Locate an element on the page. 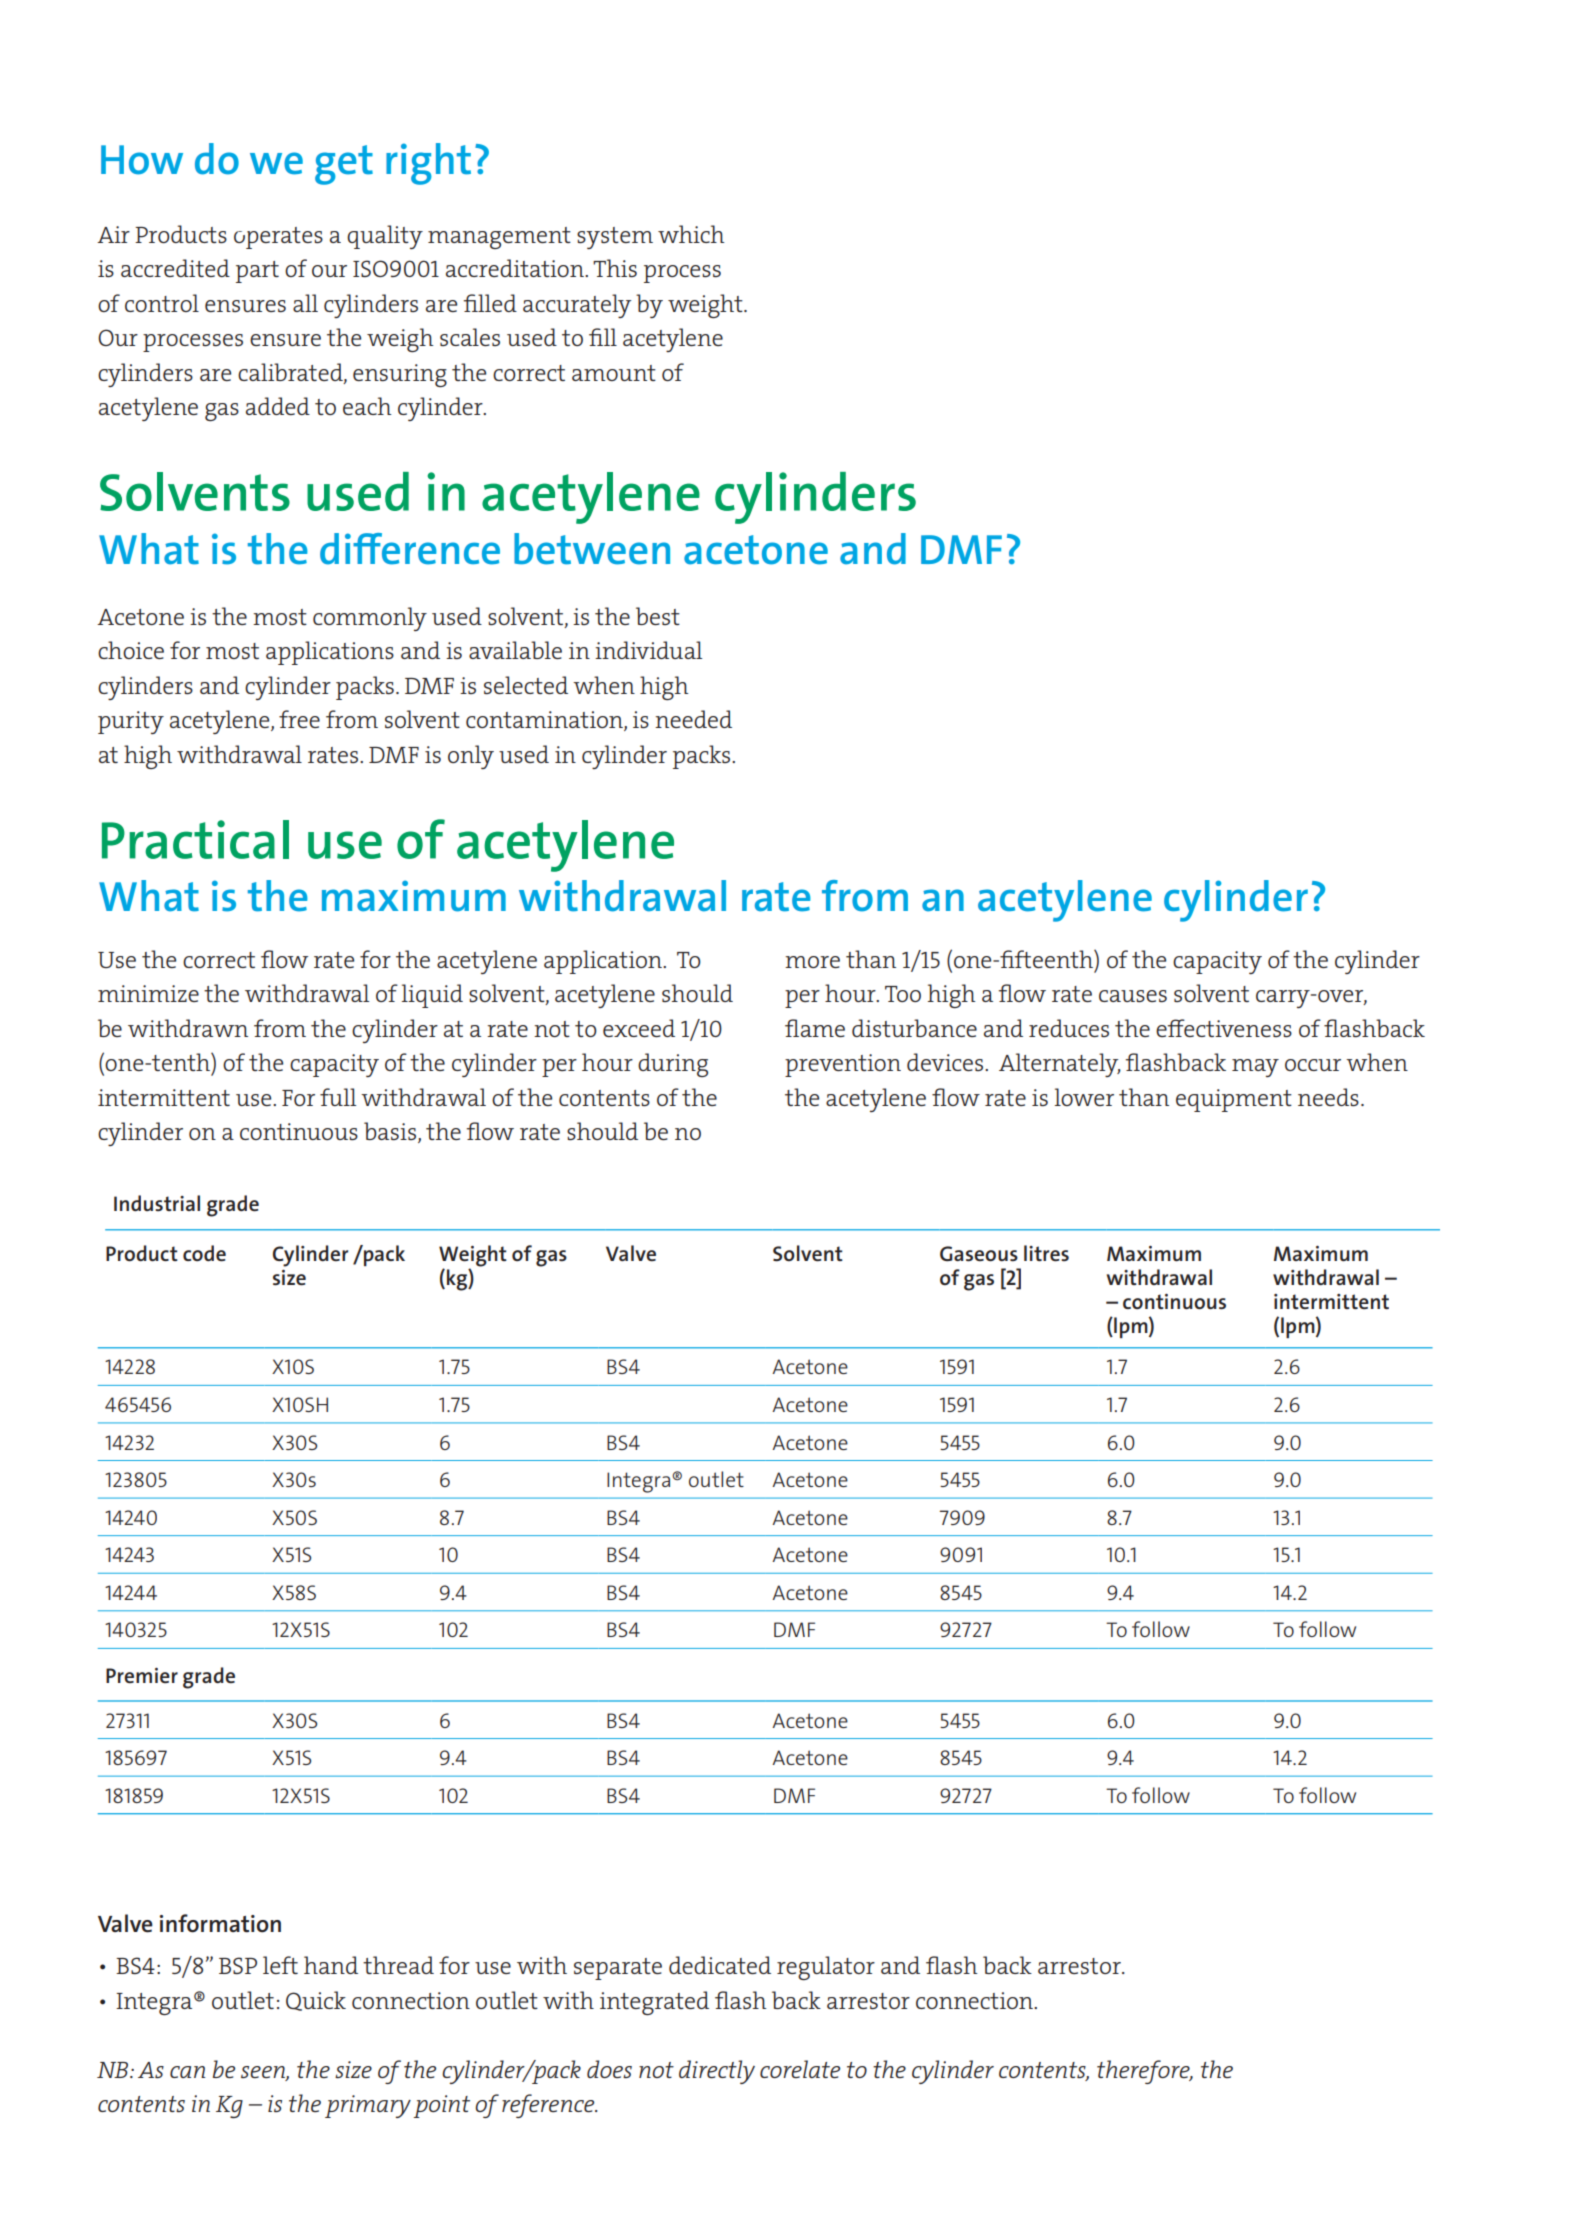  litres is located at coordinates (1046, 1253).
